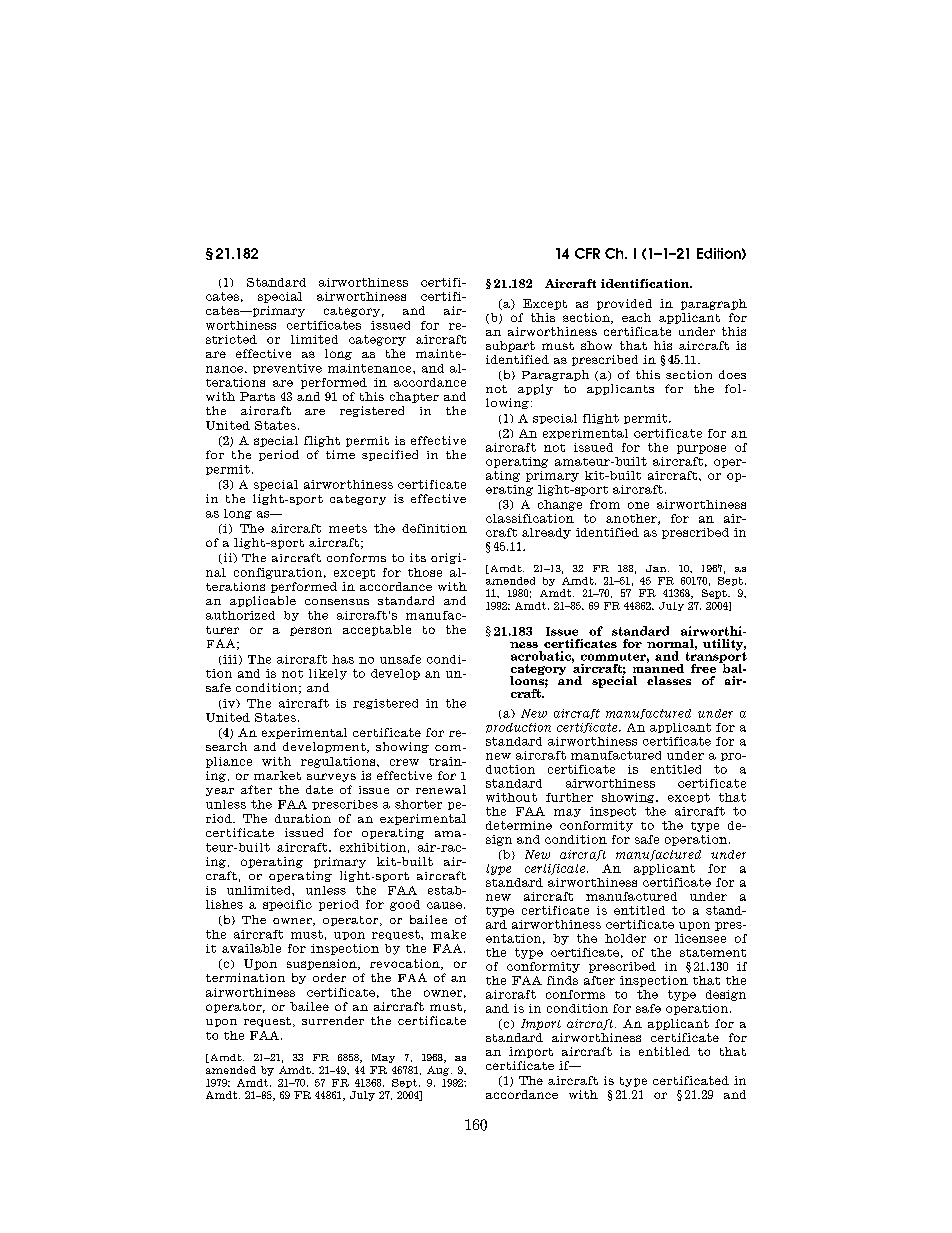 This screenshot has height=1233, width=952. Describe the element at coordinates (425, 572) in the screenshot. I see `those` at that location.
